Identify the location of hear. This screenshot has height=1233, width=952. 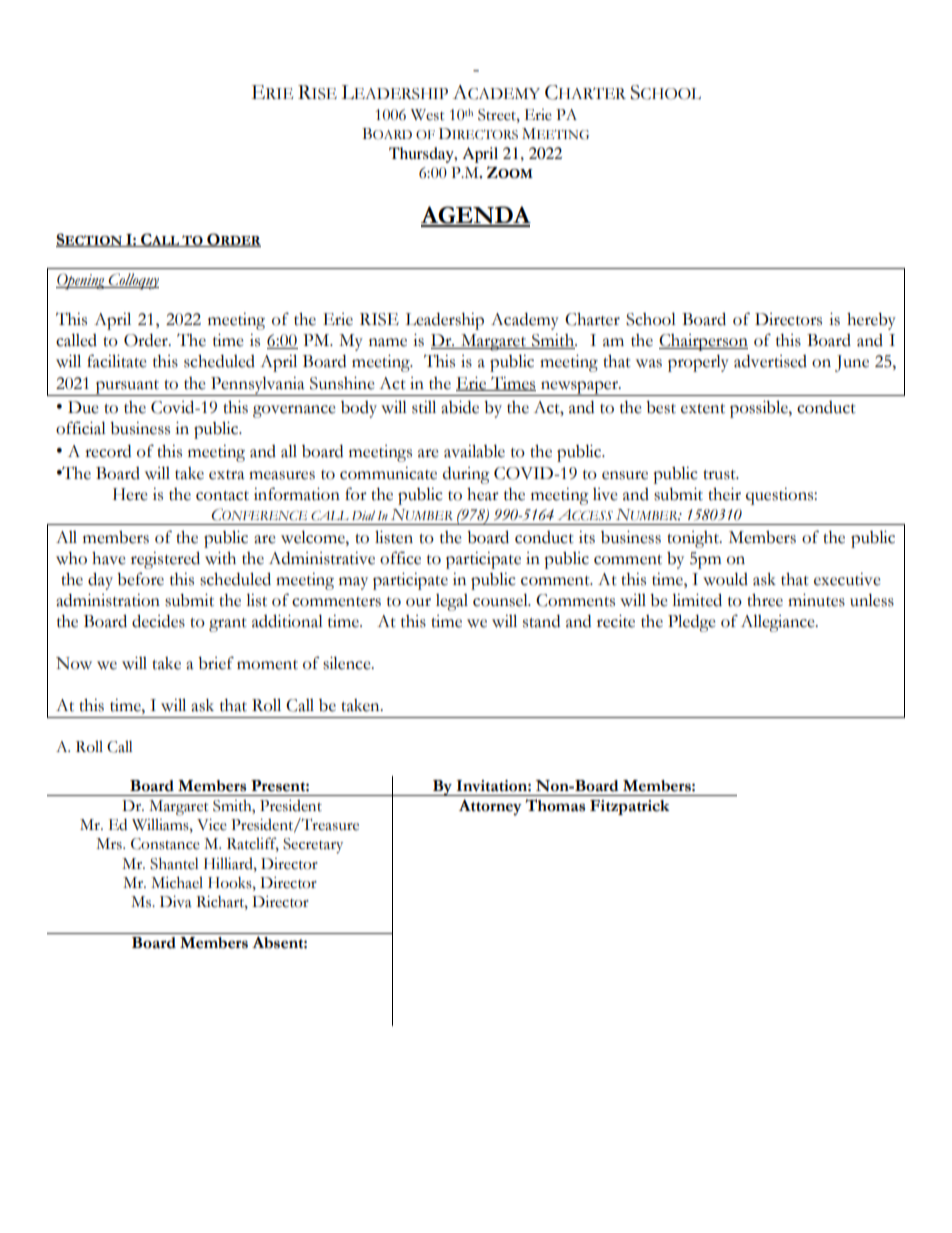
(483, 494).
